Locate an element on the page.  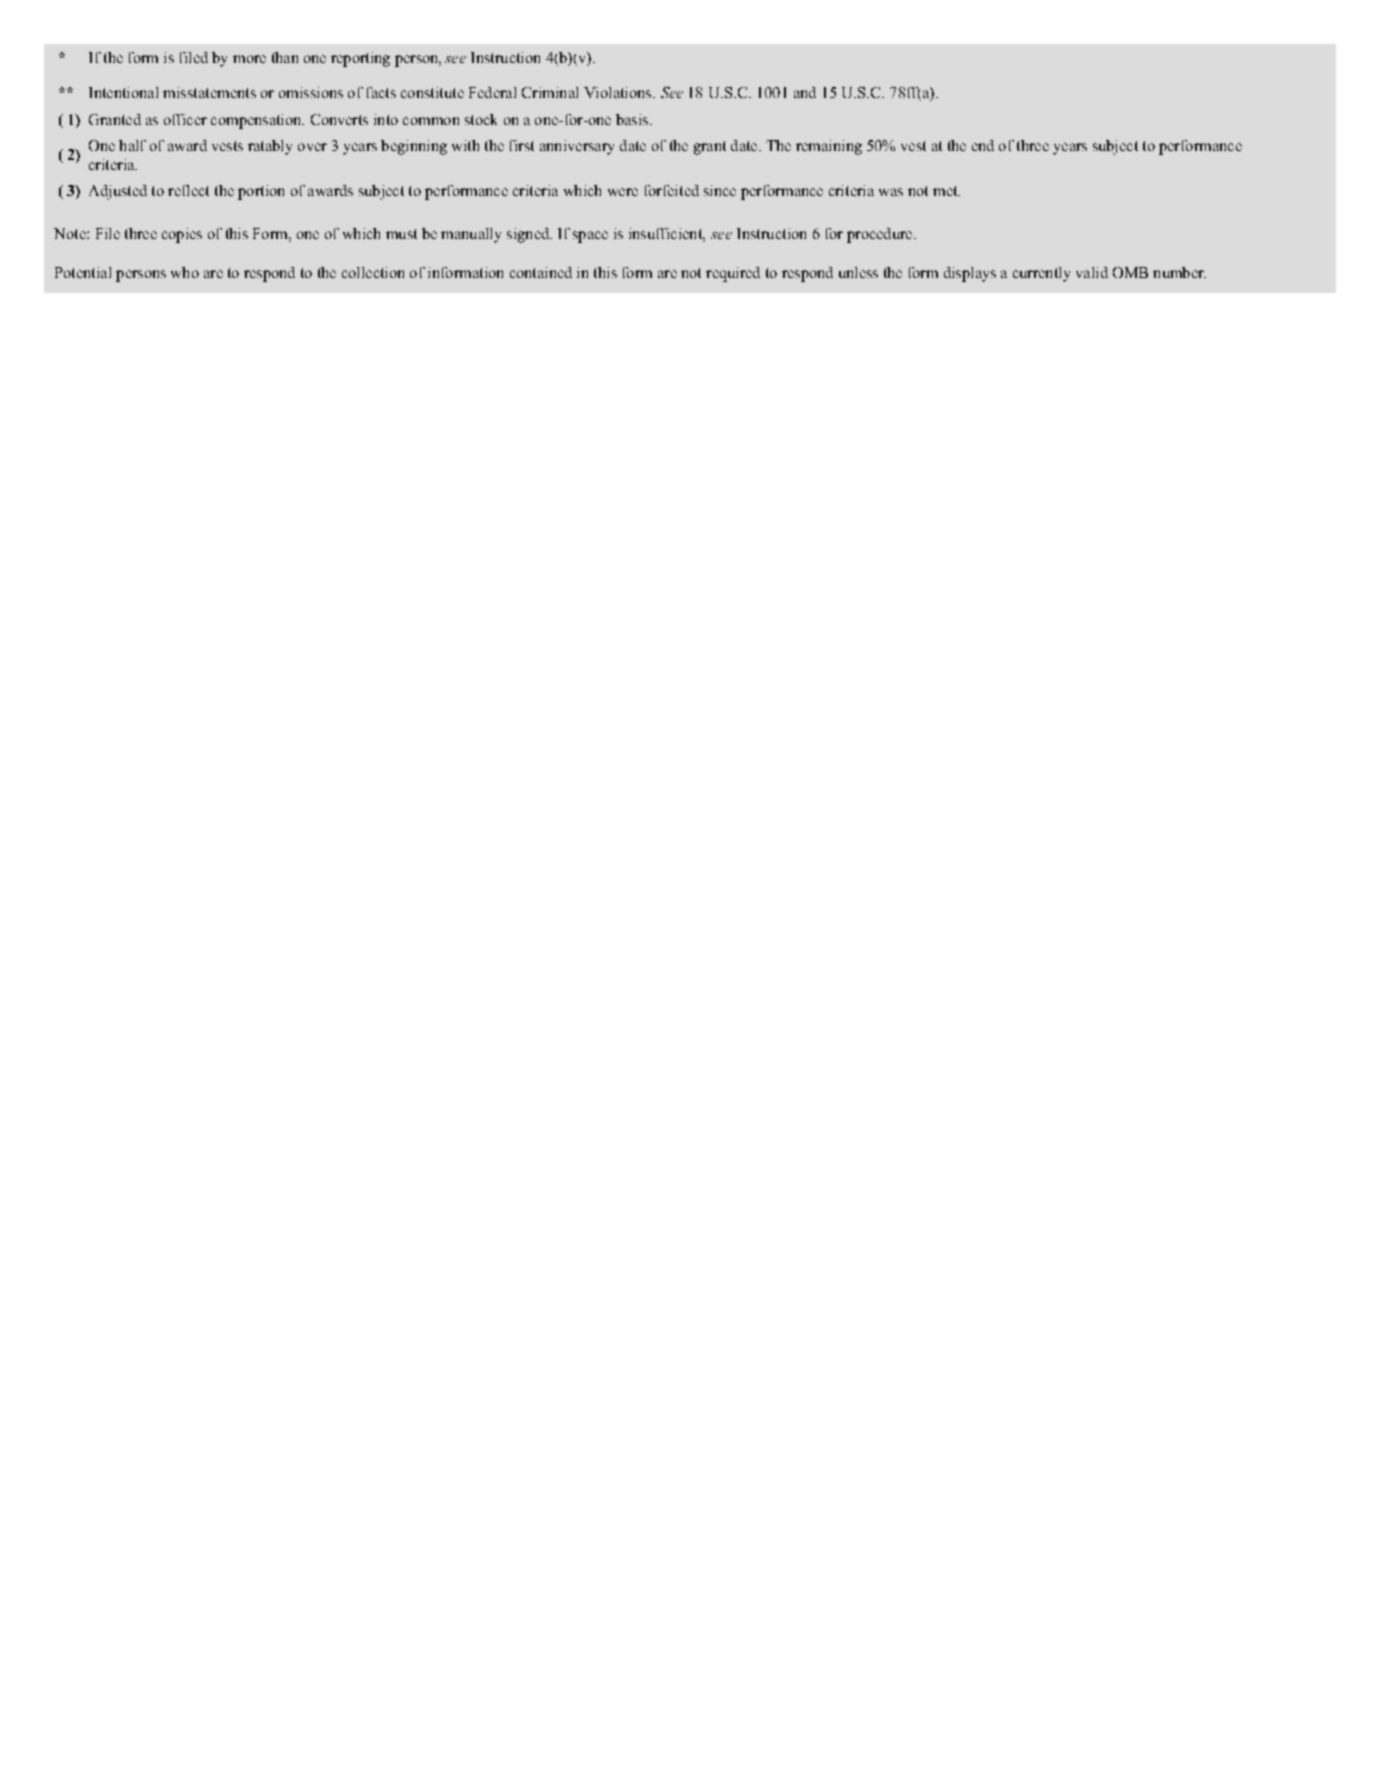
anniversary is located at coordinates (577, 147).
